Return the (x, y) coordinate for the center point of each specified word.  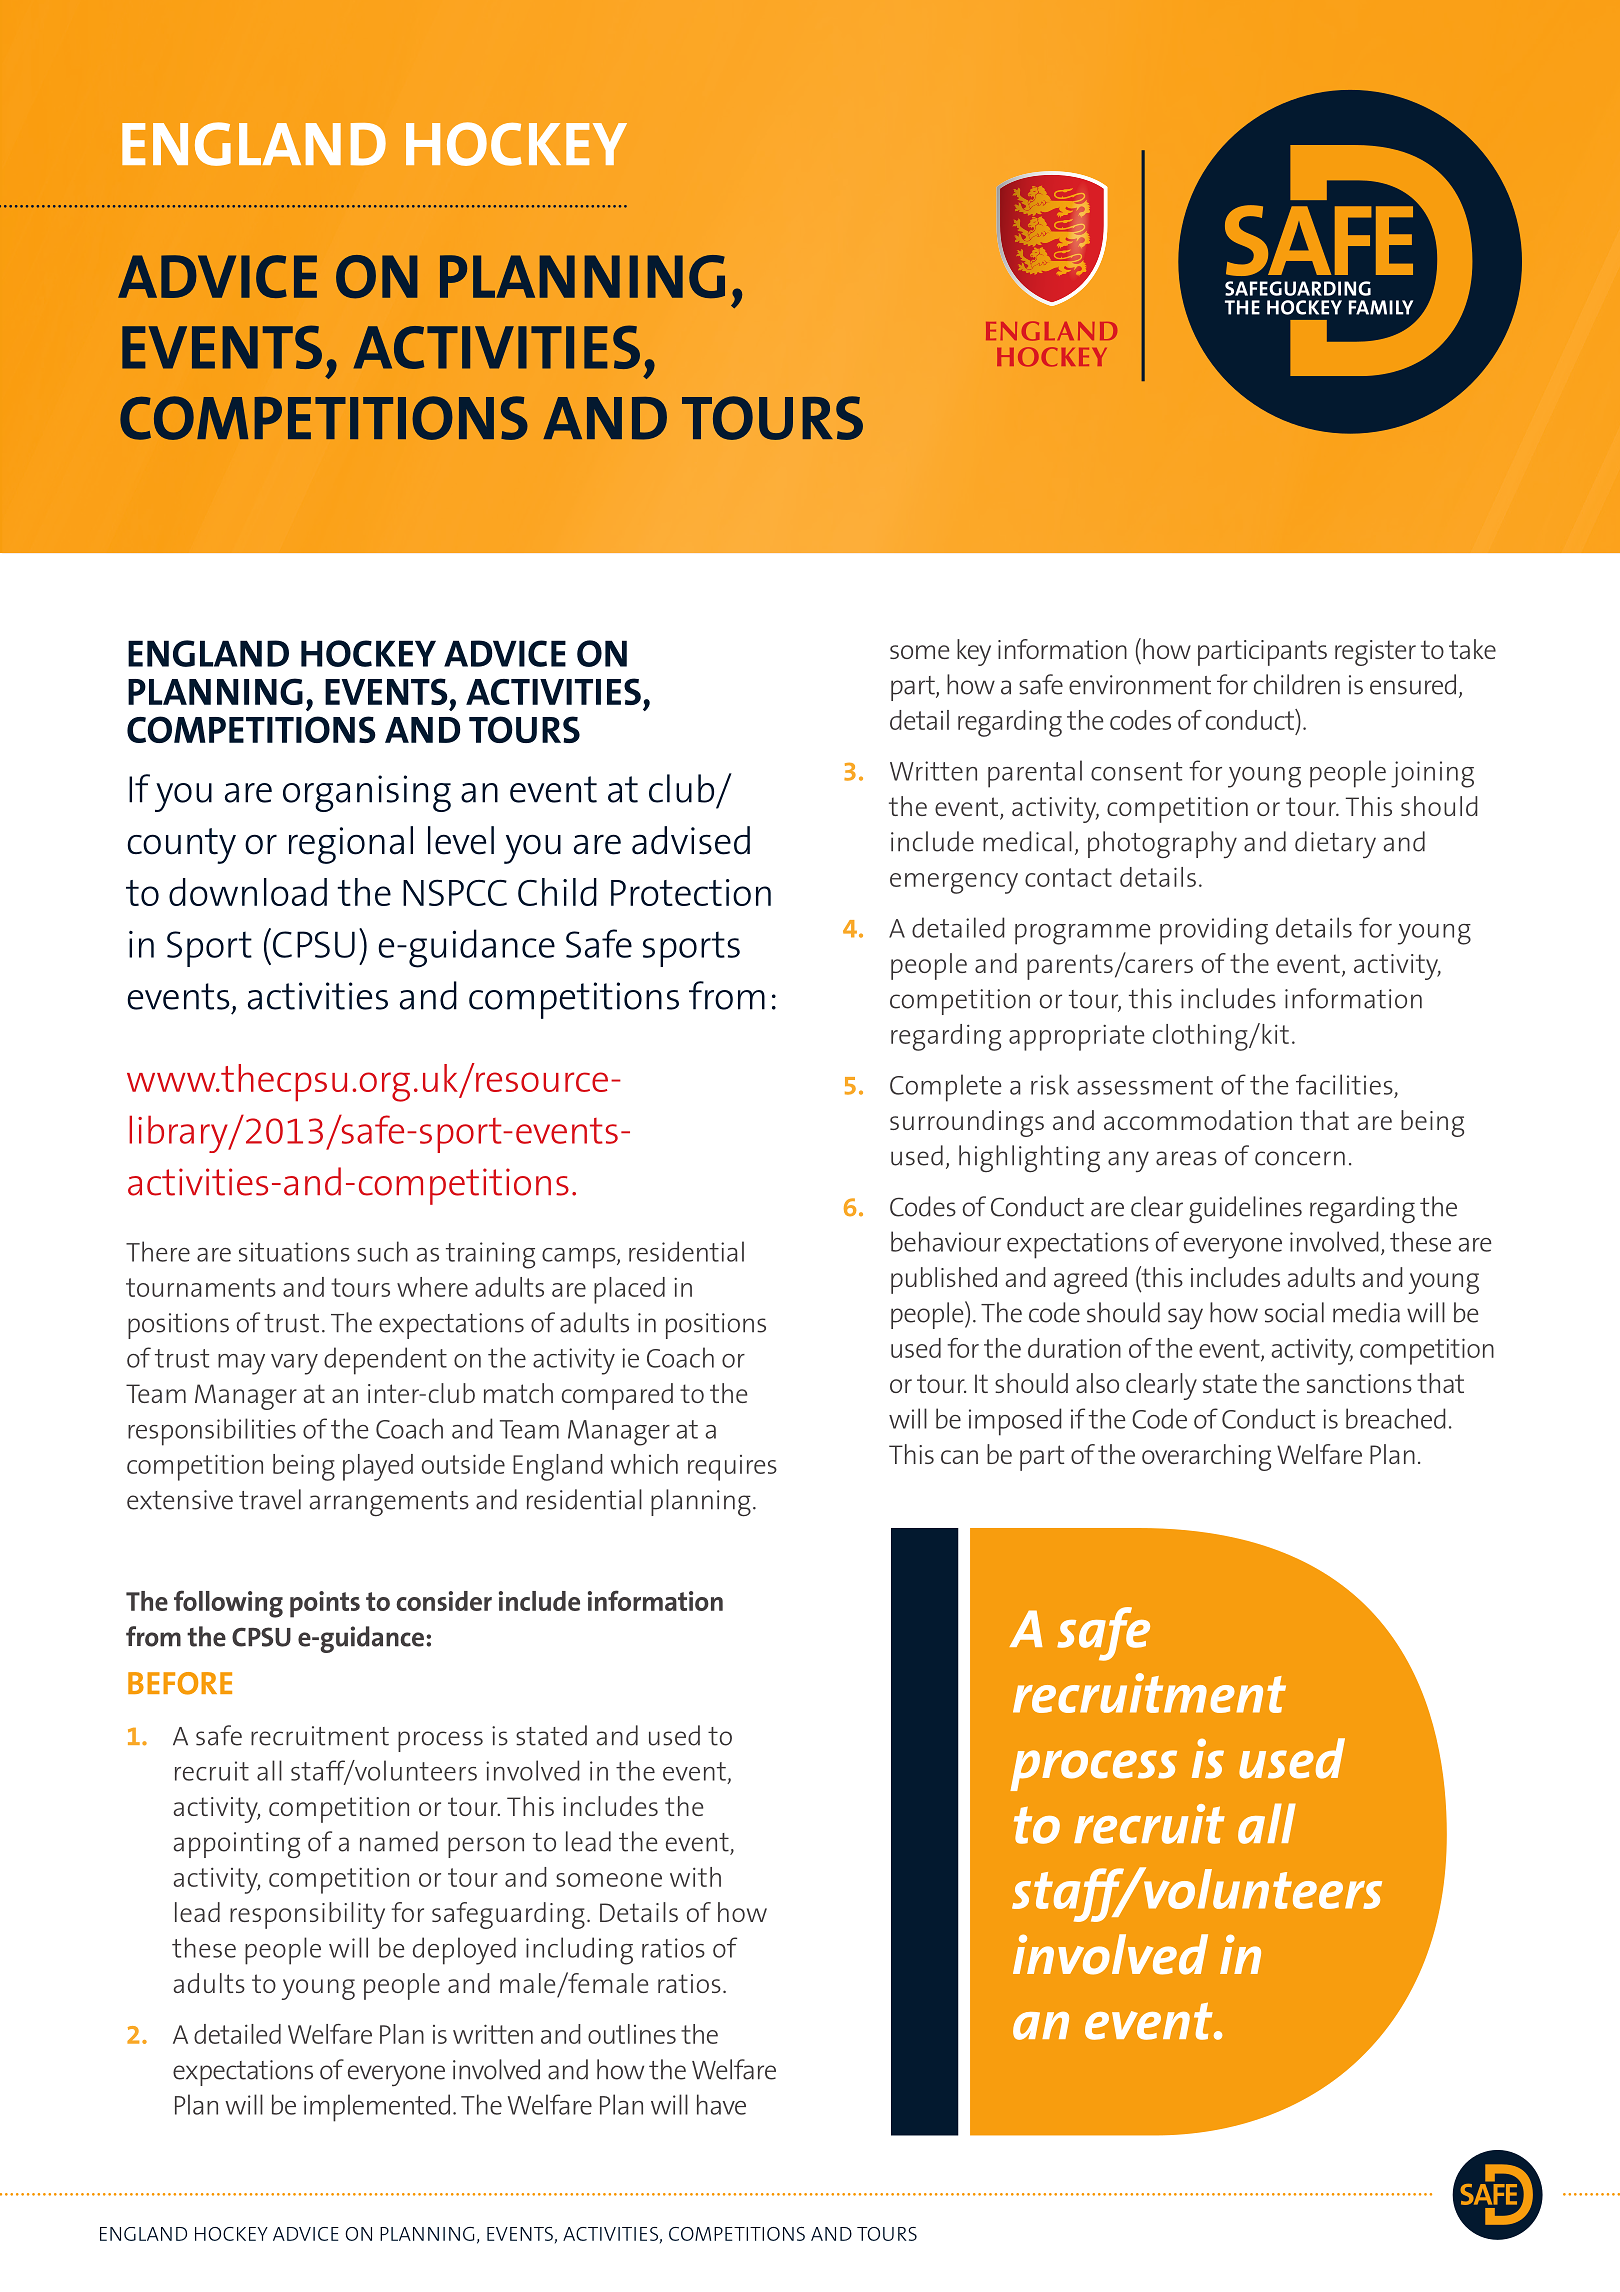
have (721, 2104)
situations (294, 1252)
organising (367, 793)
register (1375, 653)
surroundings (967, 1123)
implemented (377, 2108)
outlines (632, 2034)
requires (732, 1468)
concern (1300, 1158)
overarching (1206, 1457)
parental (1035, 774)
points (325, 1604)
